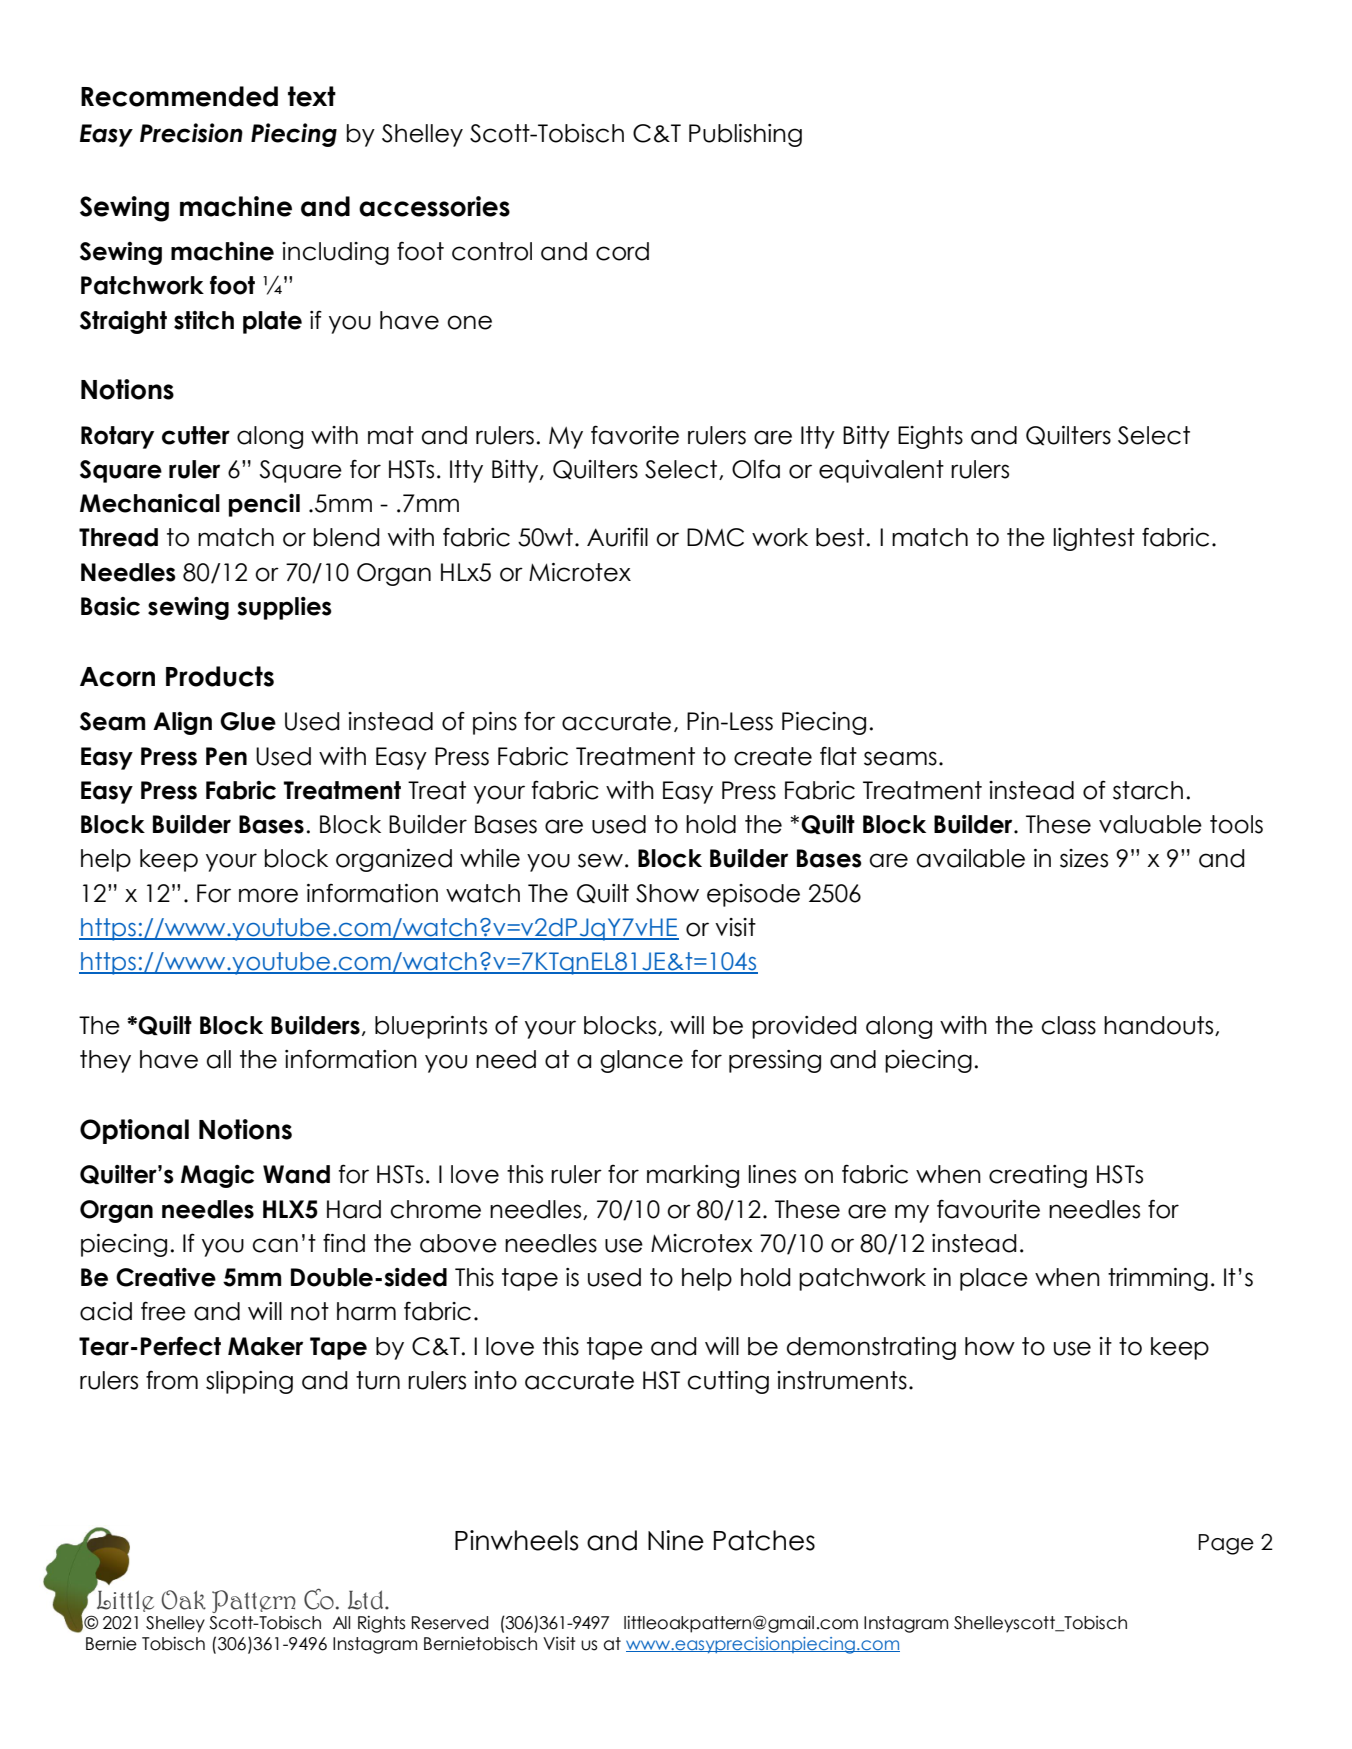  I want to click on Publishing, so click(745, 135).
